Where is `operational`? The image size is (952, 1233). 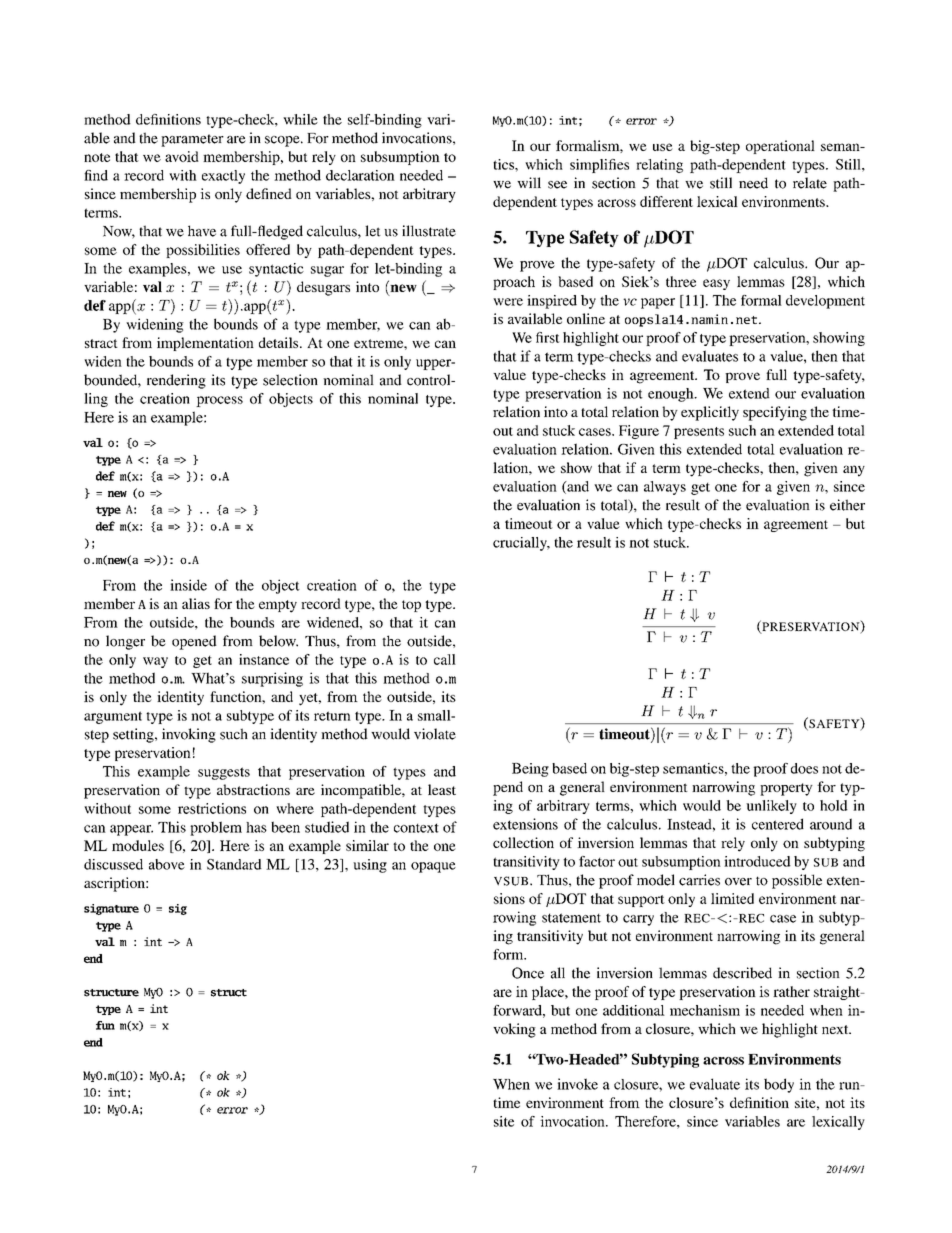
operational is located at coordinates (780, 147).
